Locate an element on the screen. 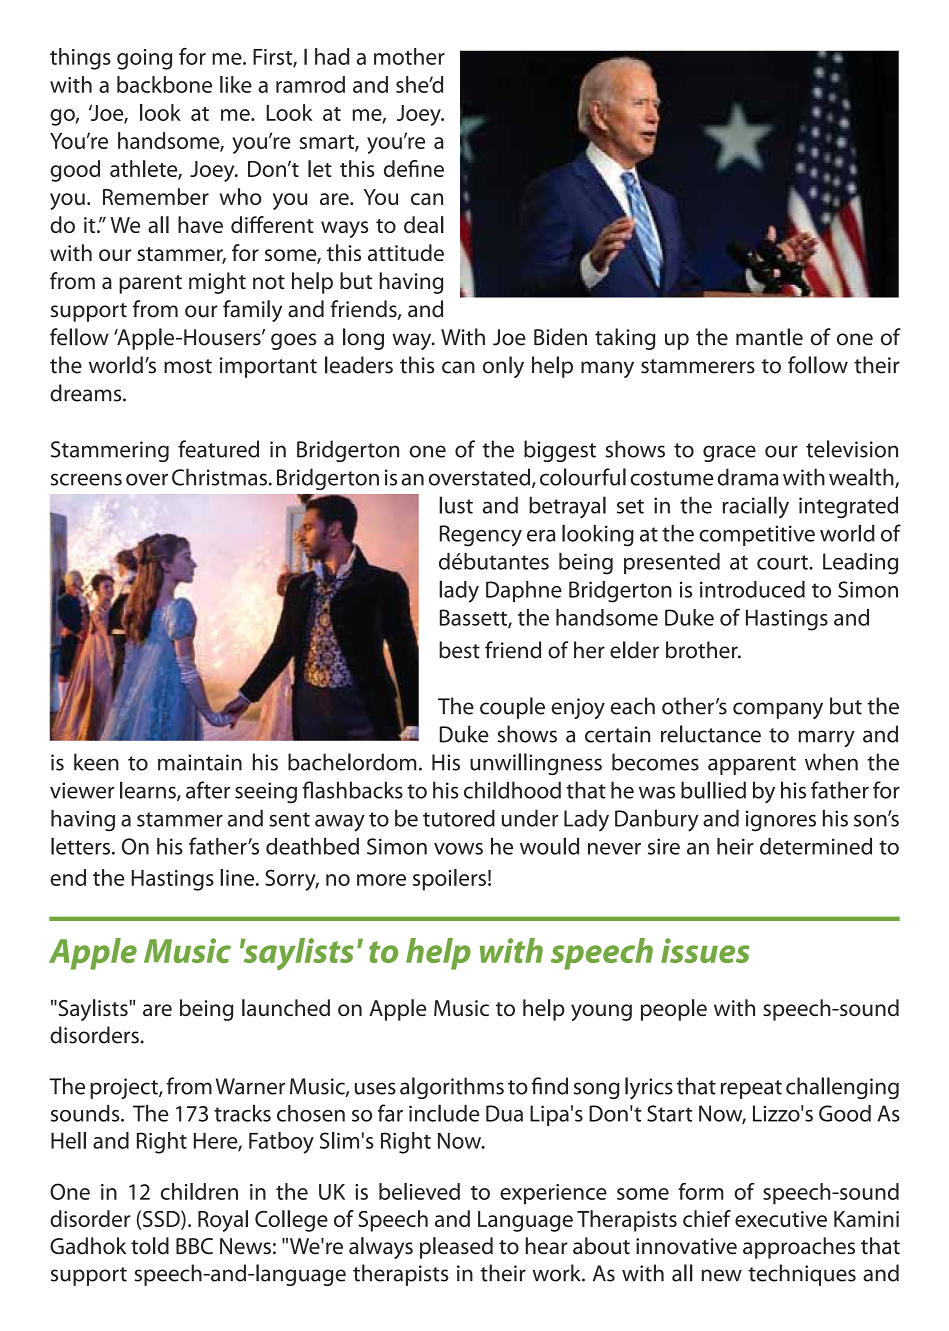  spoilers is located at coordinates (449, 880).
